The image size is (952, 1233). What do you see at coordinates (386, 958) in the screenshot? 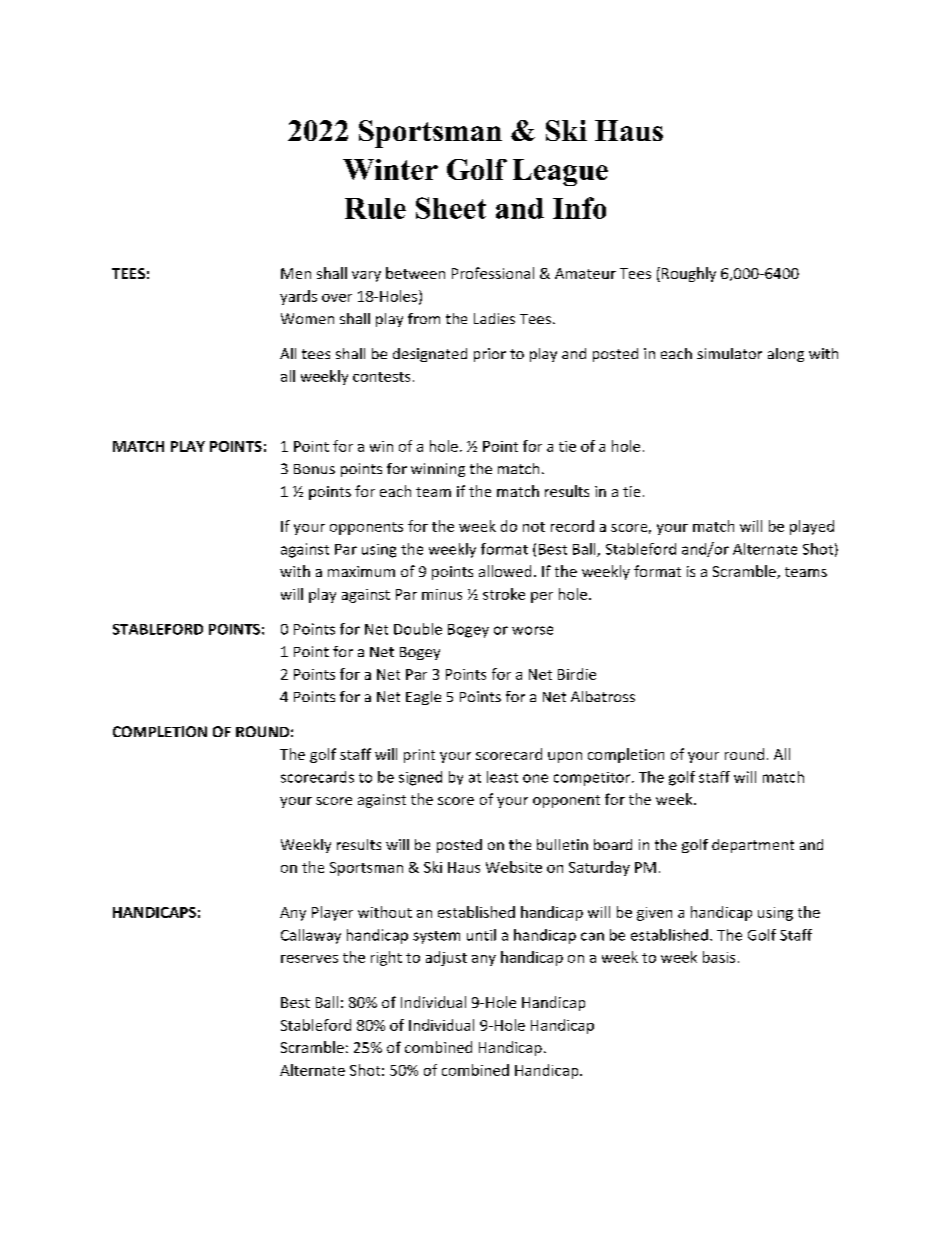
I see `right` at bounding box center [386, 958].
